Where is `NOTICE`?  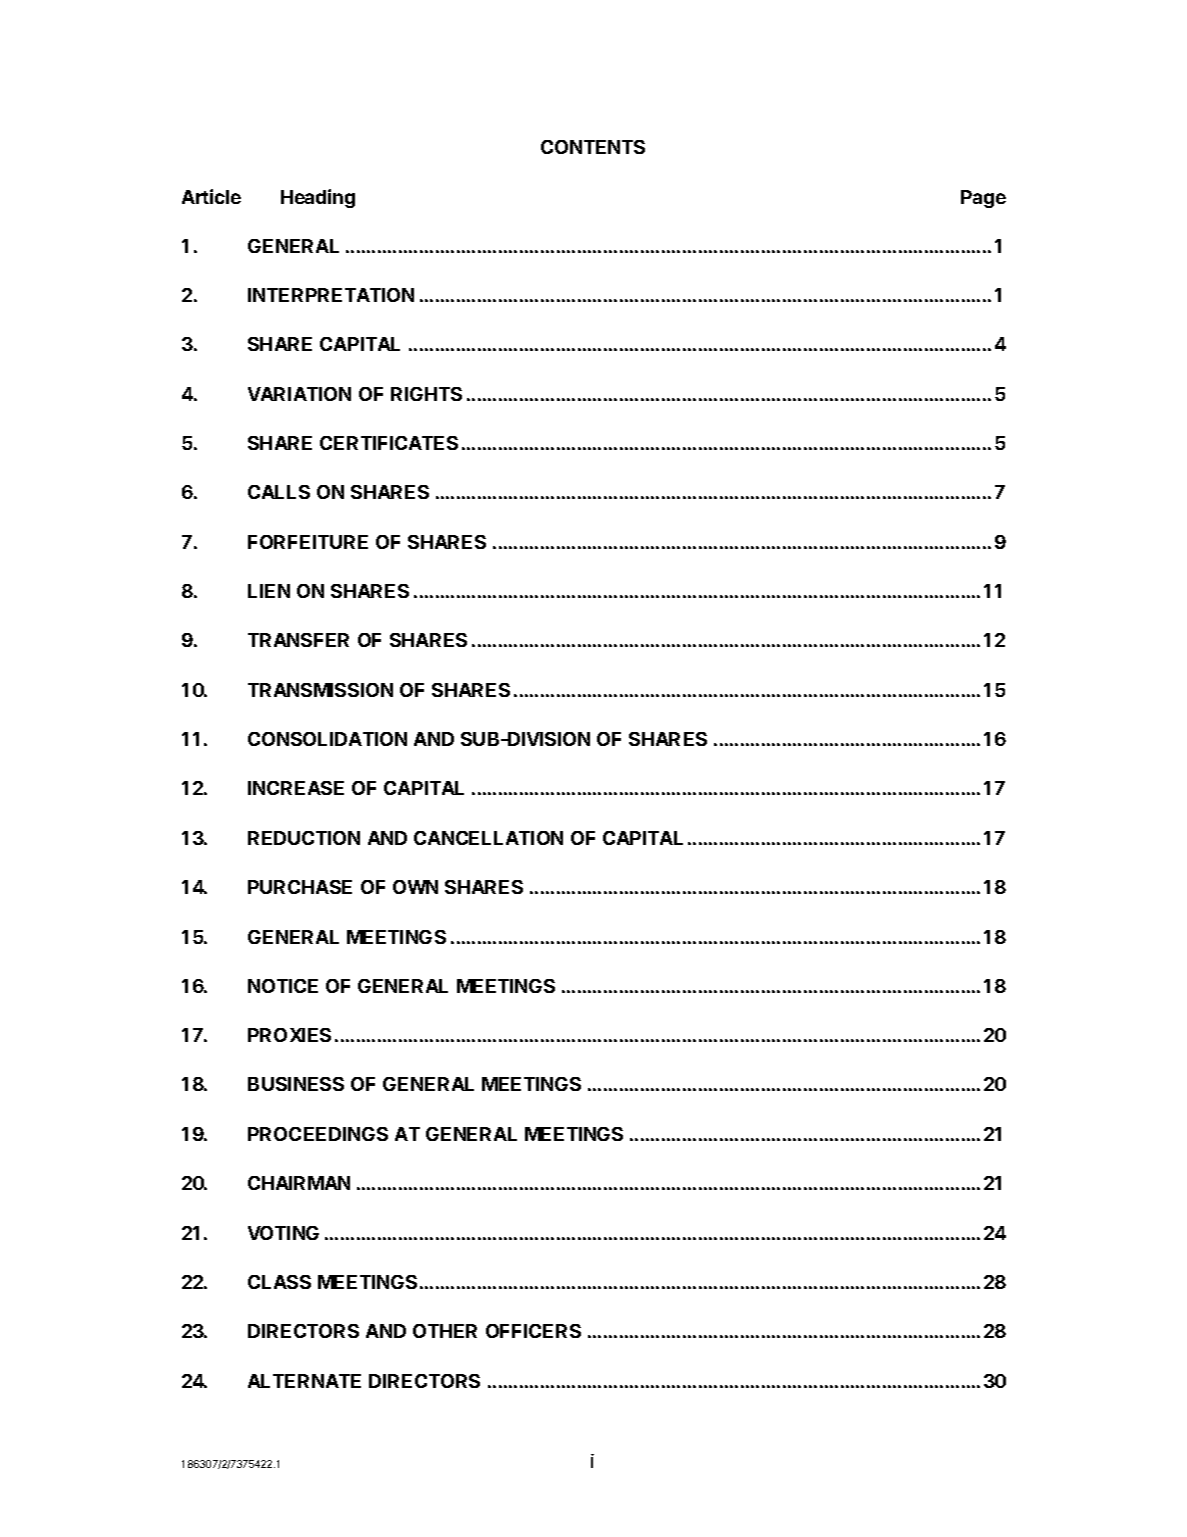
NOTICE is located at coordinates (283, 986).
